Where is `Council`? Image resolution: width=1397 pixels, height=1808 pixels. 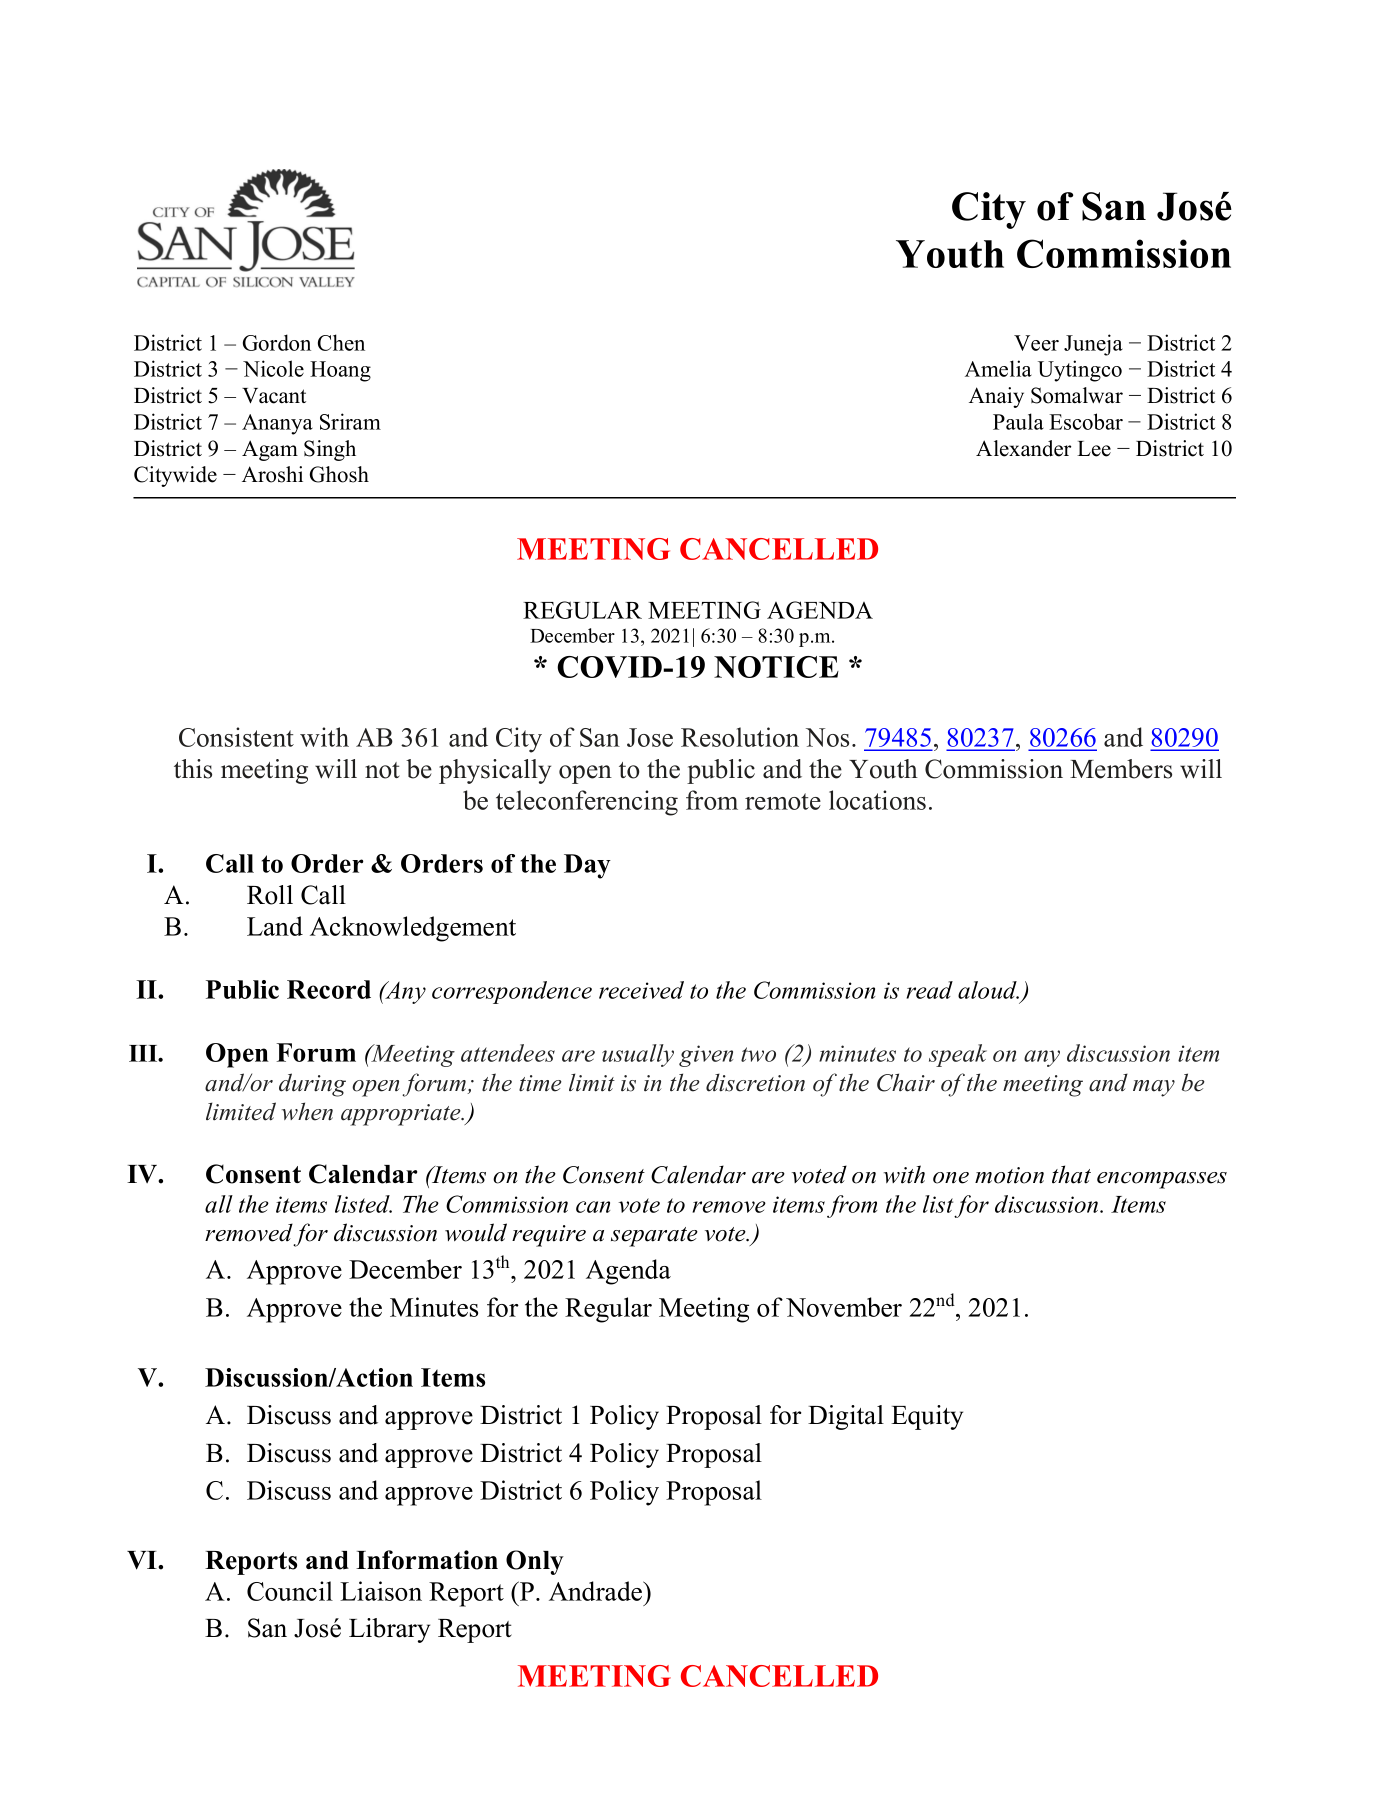 Council is located at coordinates (290, 1591).
